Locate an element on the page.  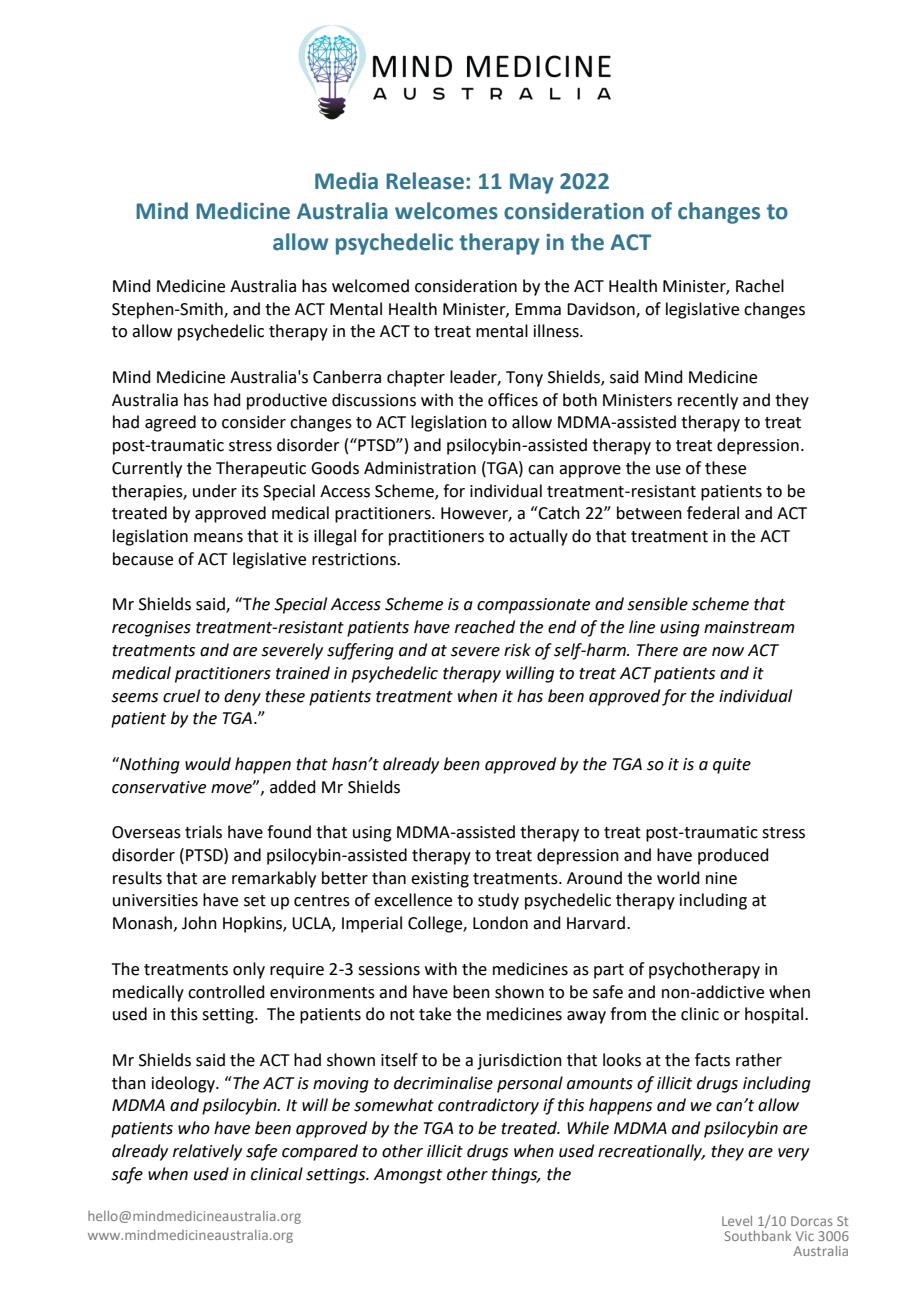
trials is located at coordinates (203, 832).
